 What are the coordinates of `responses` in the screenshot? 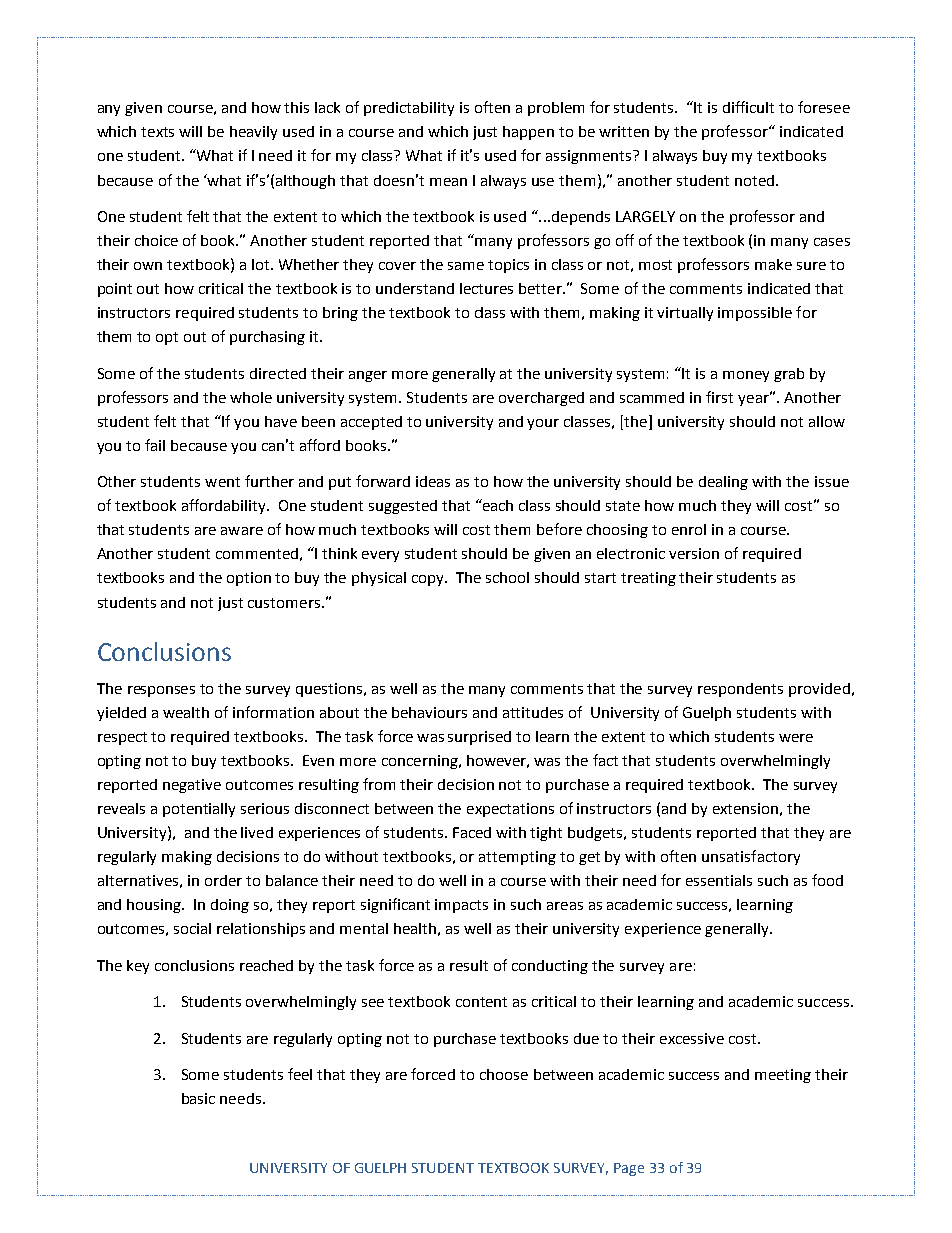 It's located at (161, 691).
